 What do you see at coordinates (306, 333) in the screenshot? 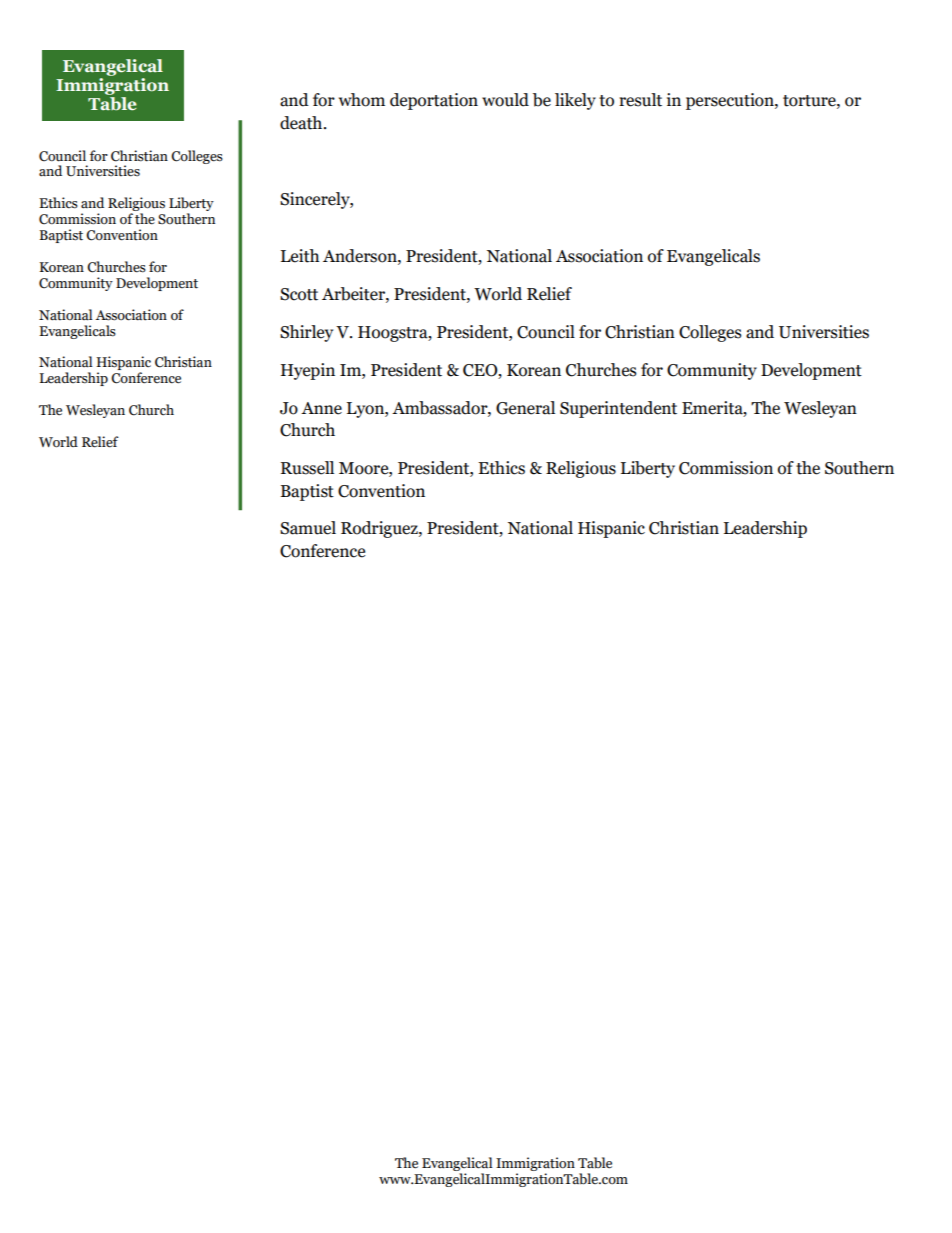
I see `Shirley` at bounding box center [306, 333].
